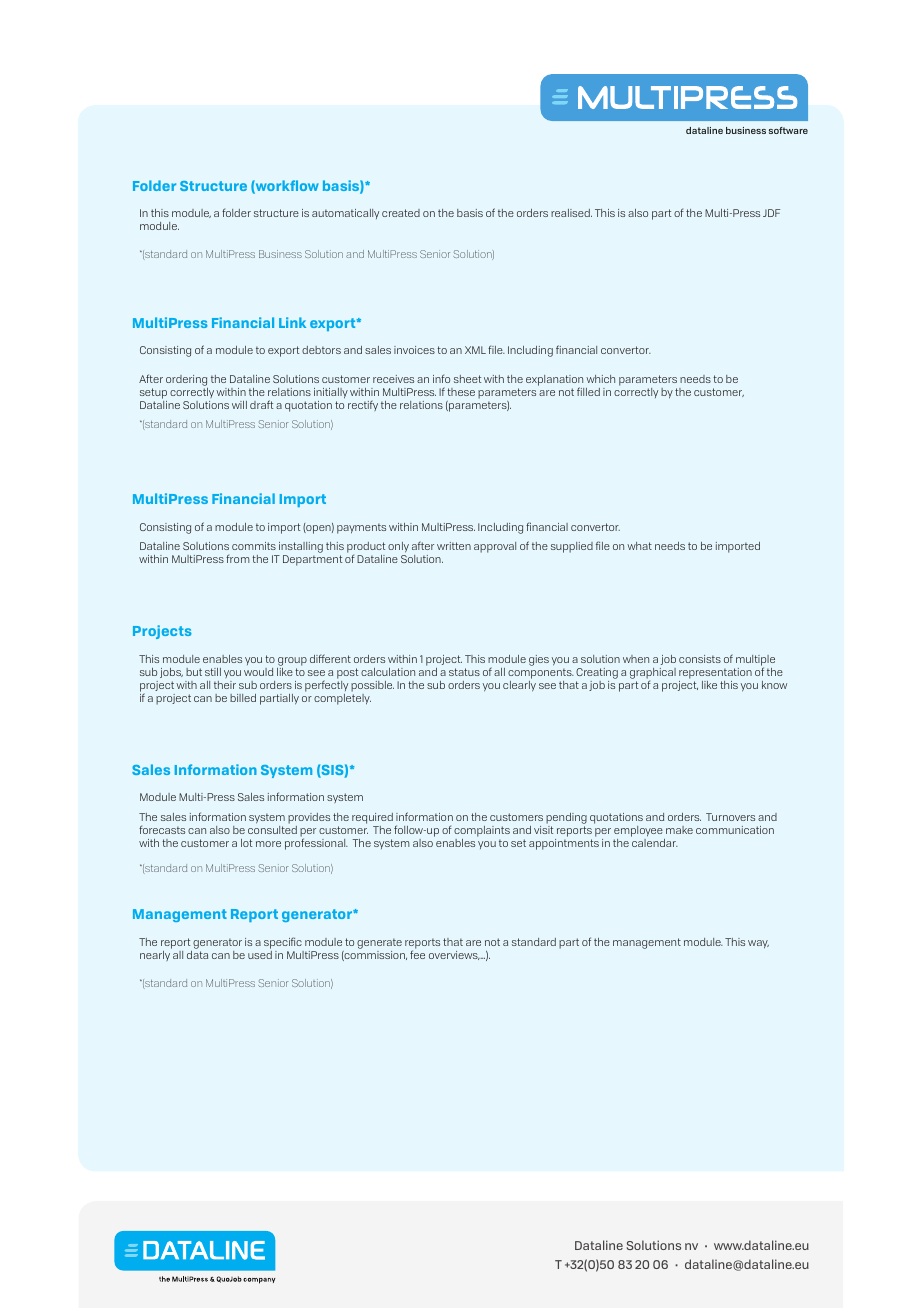 The width and height of the screenshot is (924, 1308). I want to click on which, so click(600, 379).
